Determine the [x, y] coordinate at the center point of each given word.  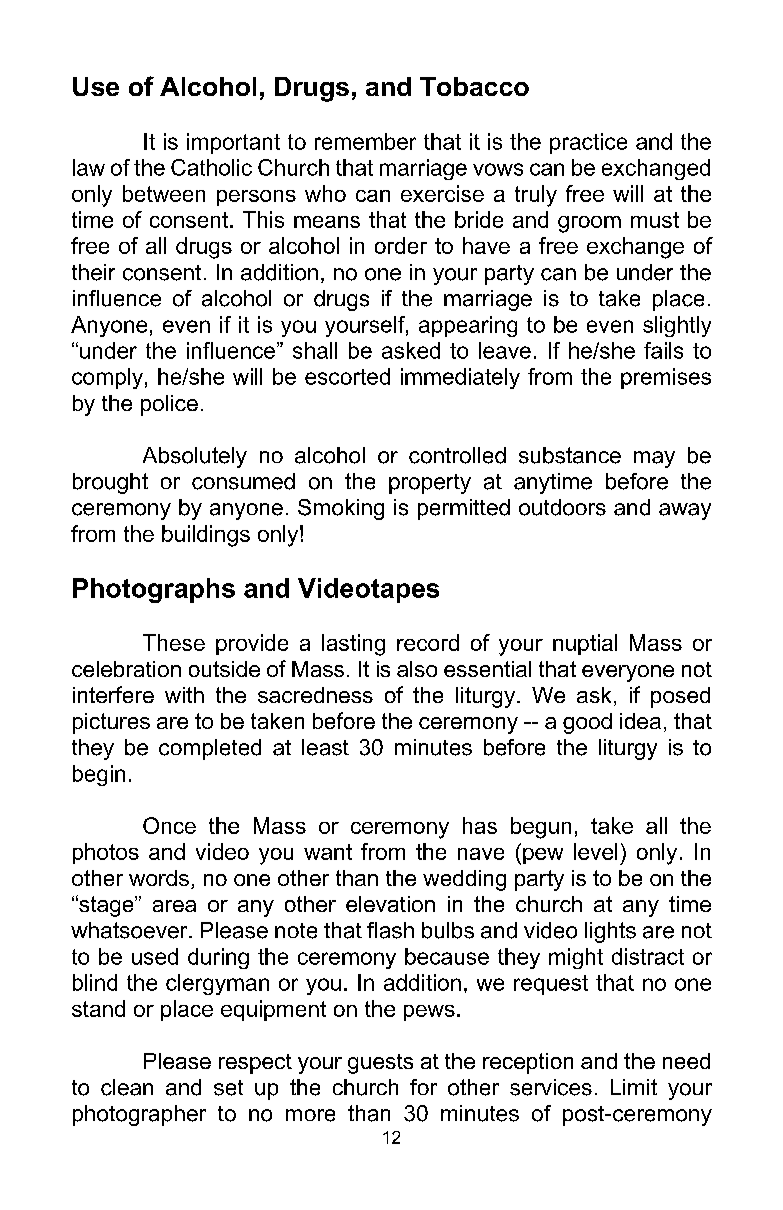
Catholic [211, 167]
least [325, 747]
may [654, 459]
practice [588, 143]
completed [210, 749]
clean [127, 1087]
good [587, 723]
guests [380, 1064]
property [430, 484]
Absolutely [195, 457]
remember [365, 141]
